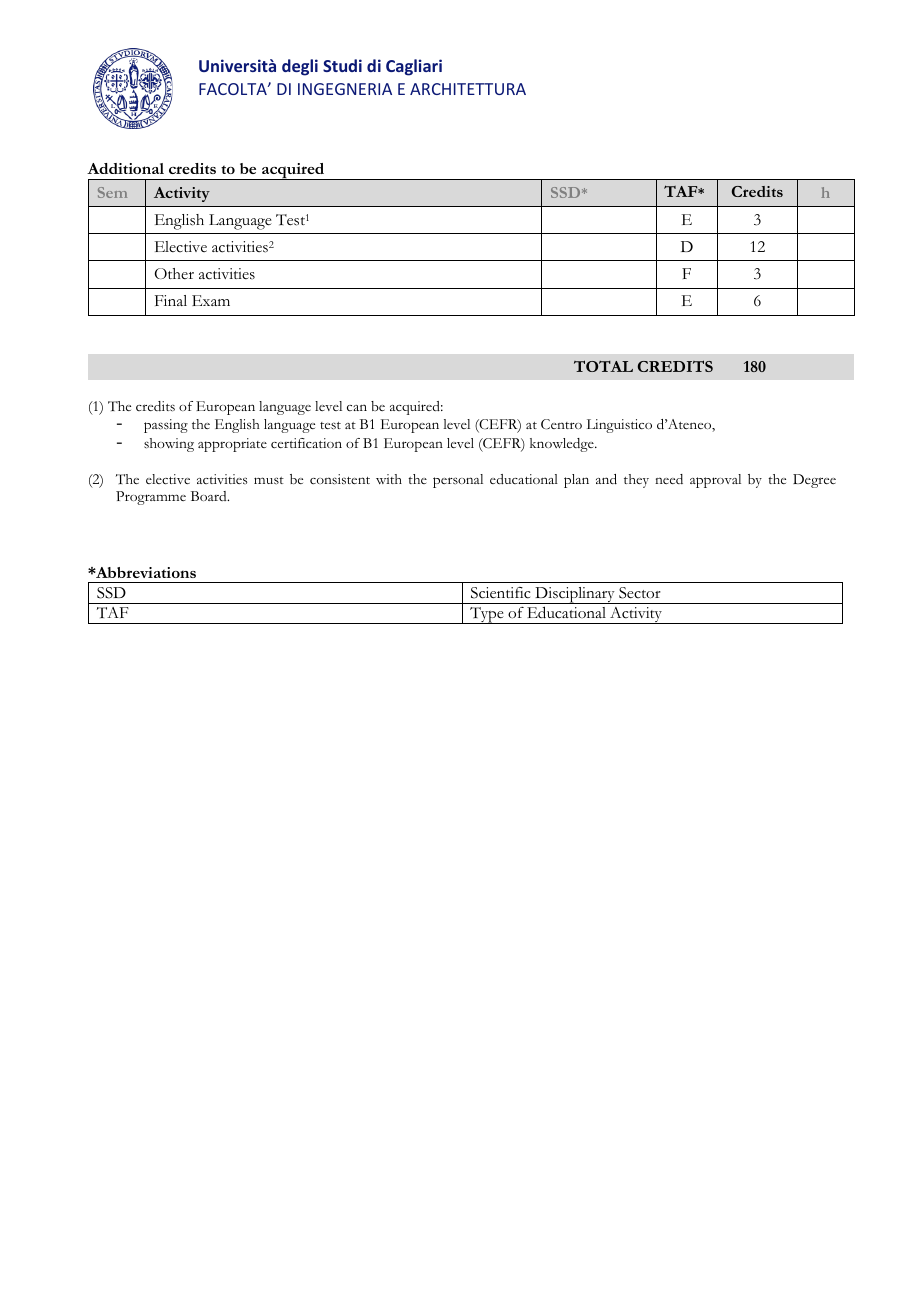  I want to click on Centro, so click(561, 424).
